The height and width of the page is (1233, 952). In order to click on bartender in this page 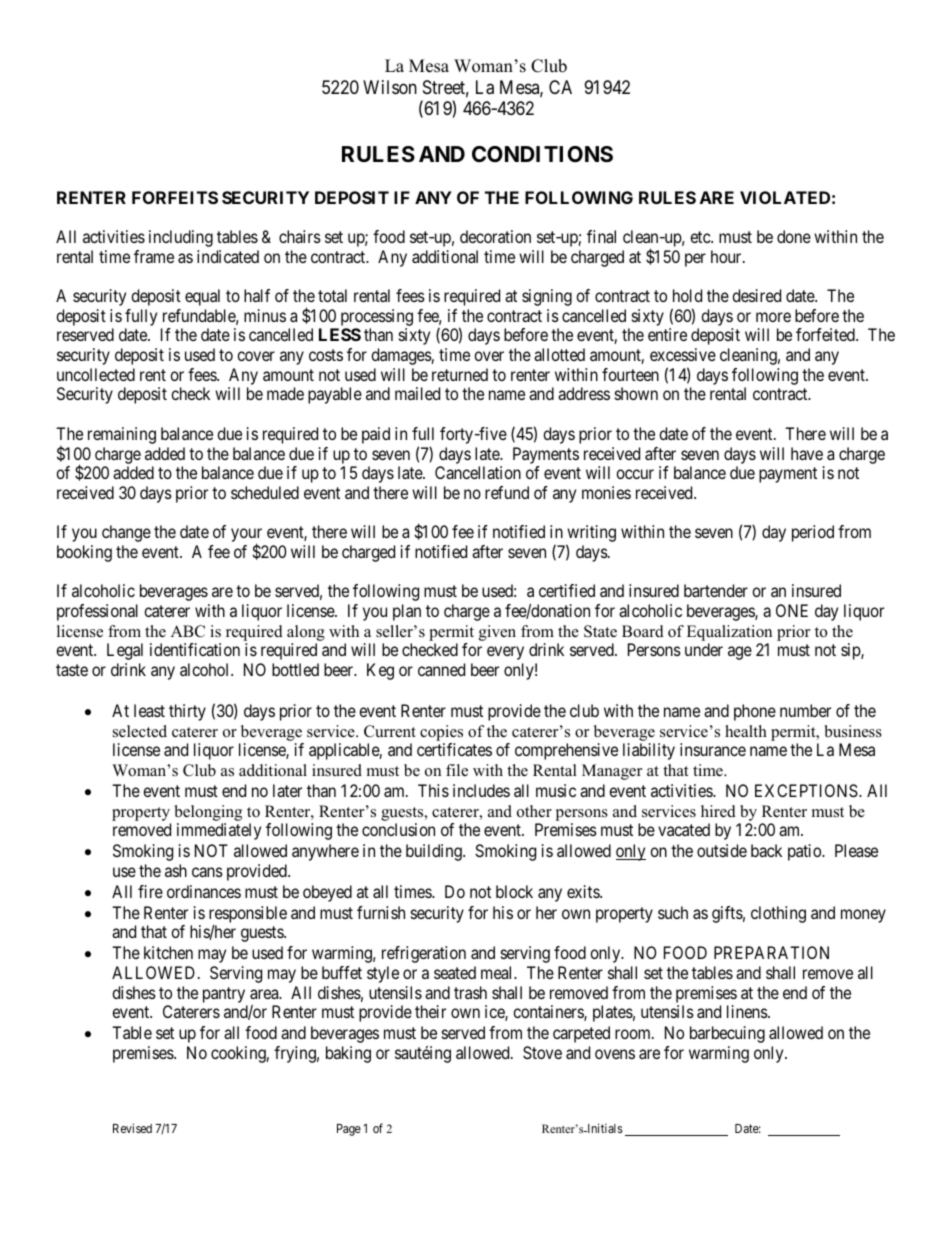, I will do `click(716, 590)`.
